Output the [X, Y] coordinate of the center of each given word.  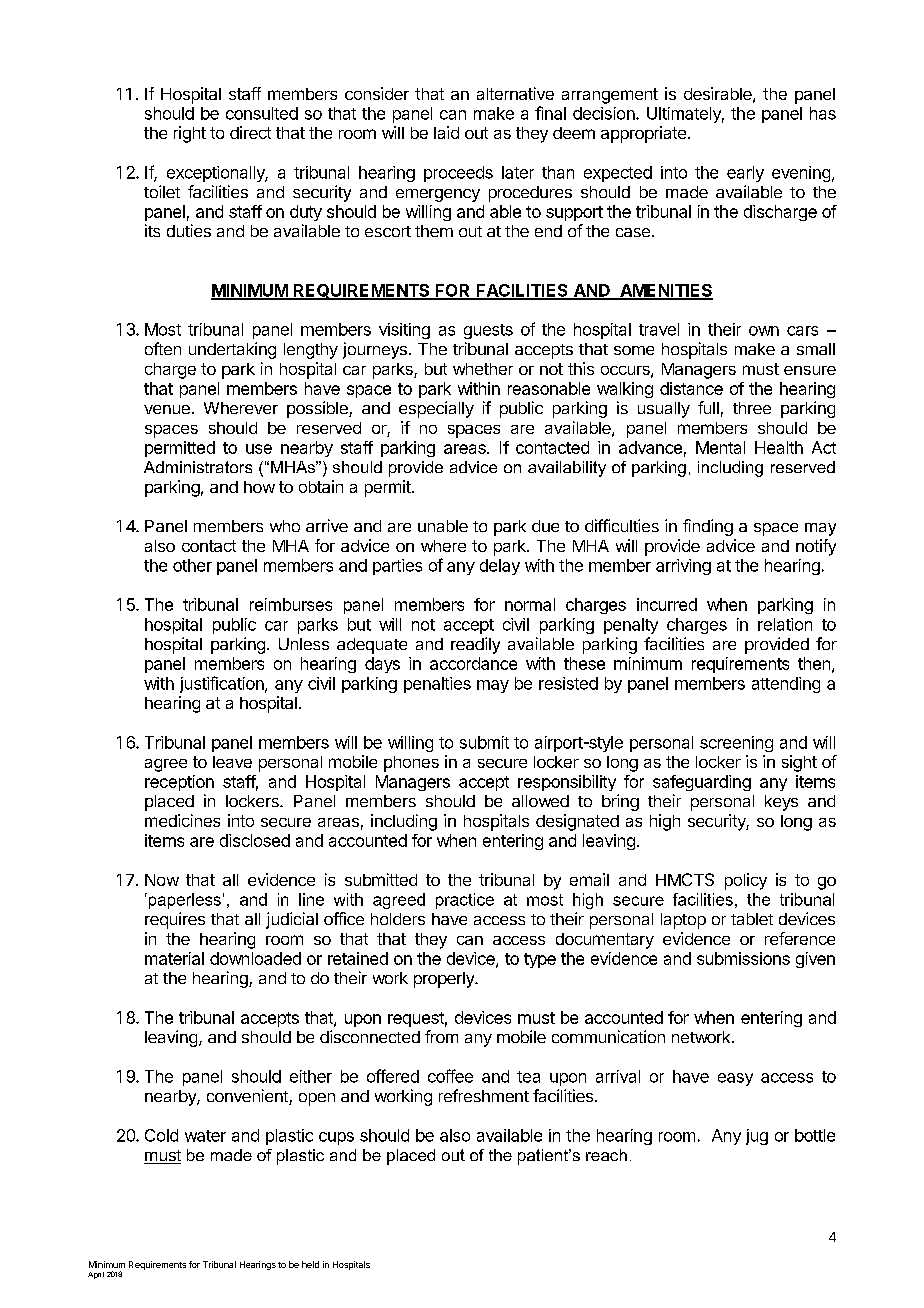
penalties [437, 685]
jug [757, 1137]
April [96, 1275]
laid [446, 132]
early [745, 174]
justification [223, 684]
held [310, 1264]
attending [786, 685]
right [190, 134]
